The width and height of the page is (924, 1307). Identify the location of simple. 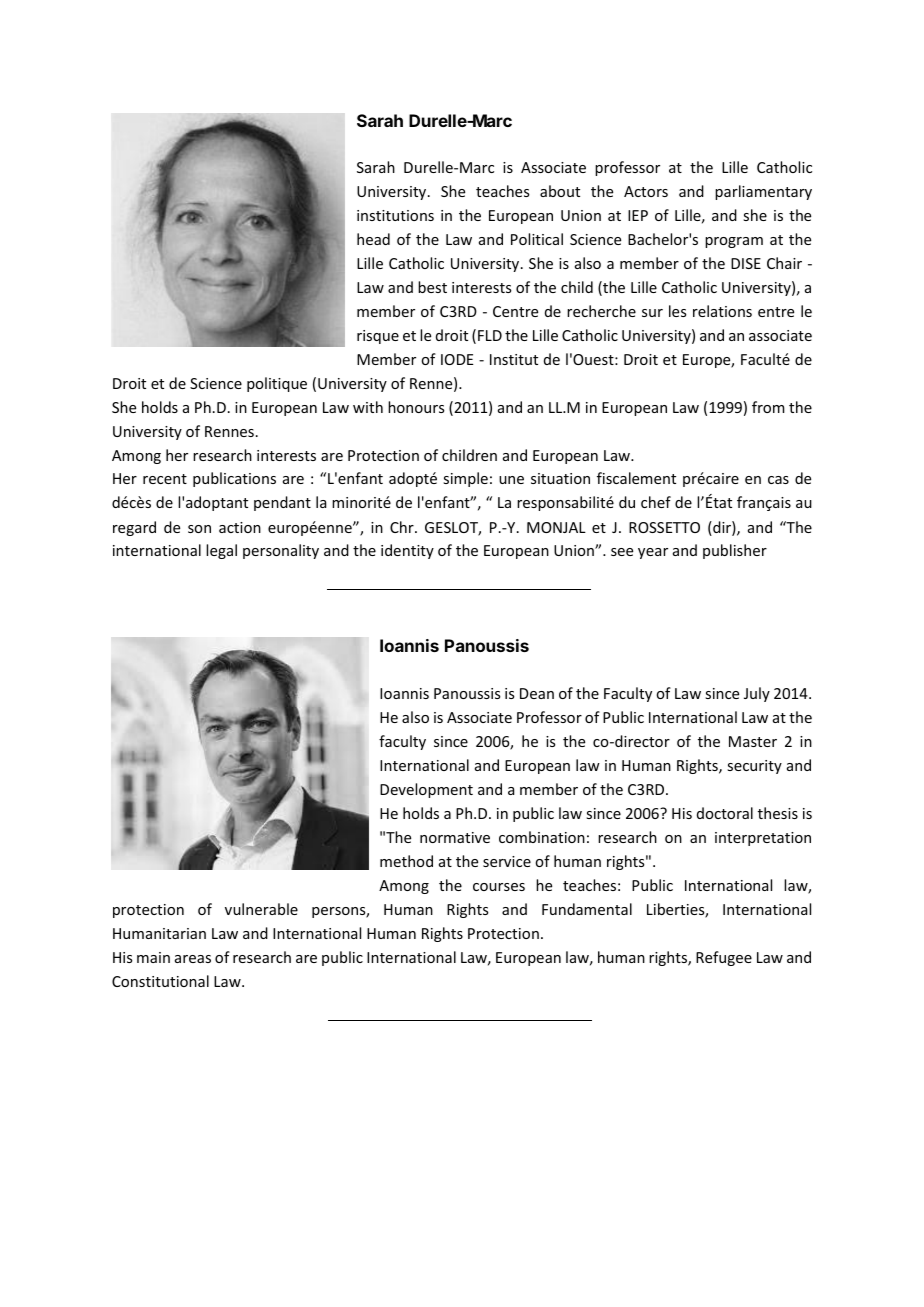
(465, 479).
